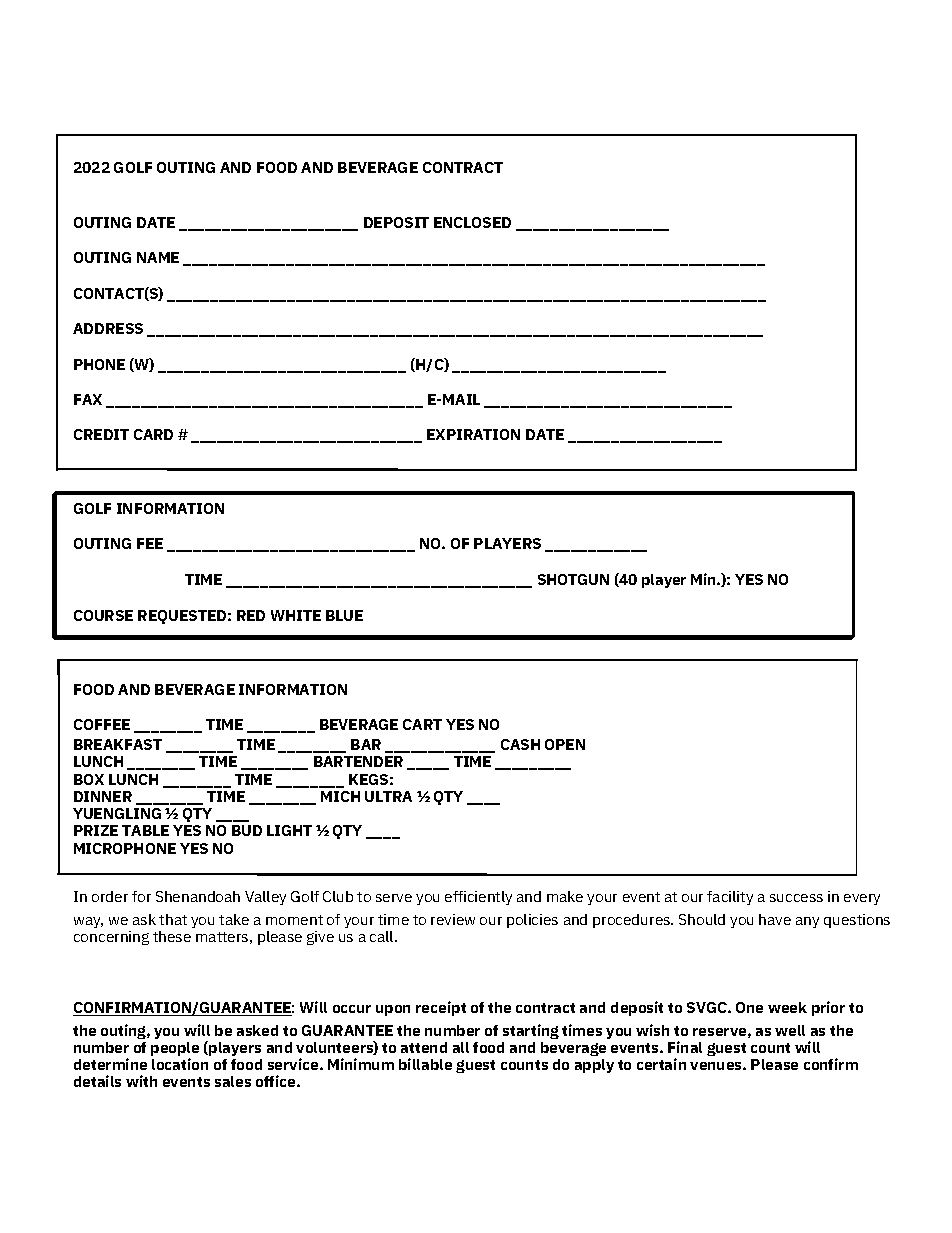  I want to click on EXPIRATION, so click(473, 434).
